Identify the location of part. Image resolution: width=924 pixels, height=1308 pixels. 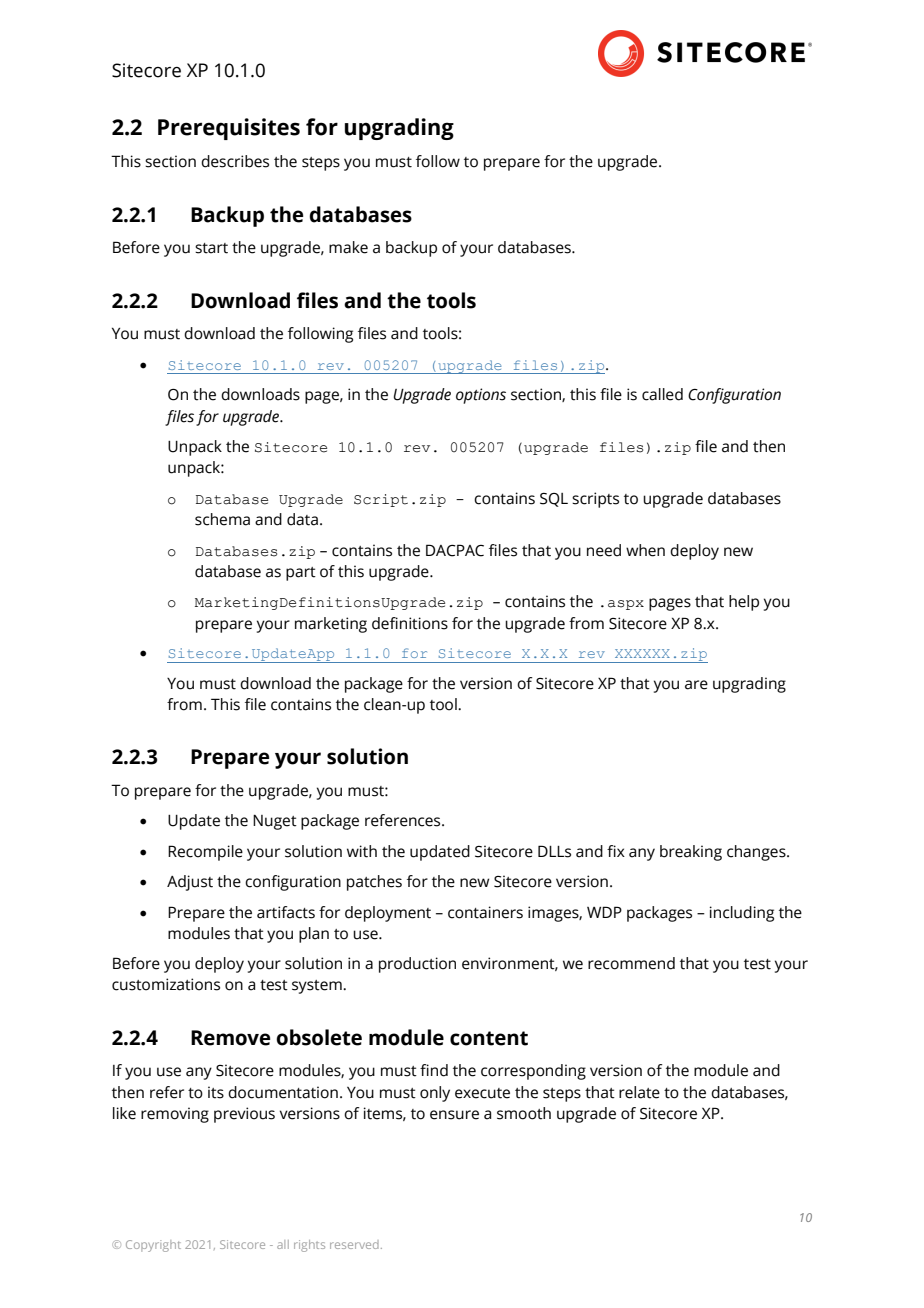
(301, 574).
